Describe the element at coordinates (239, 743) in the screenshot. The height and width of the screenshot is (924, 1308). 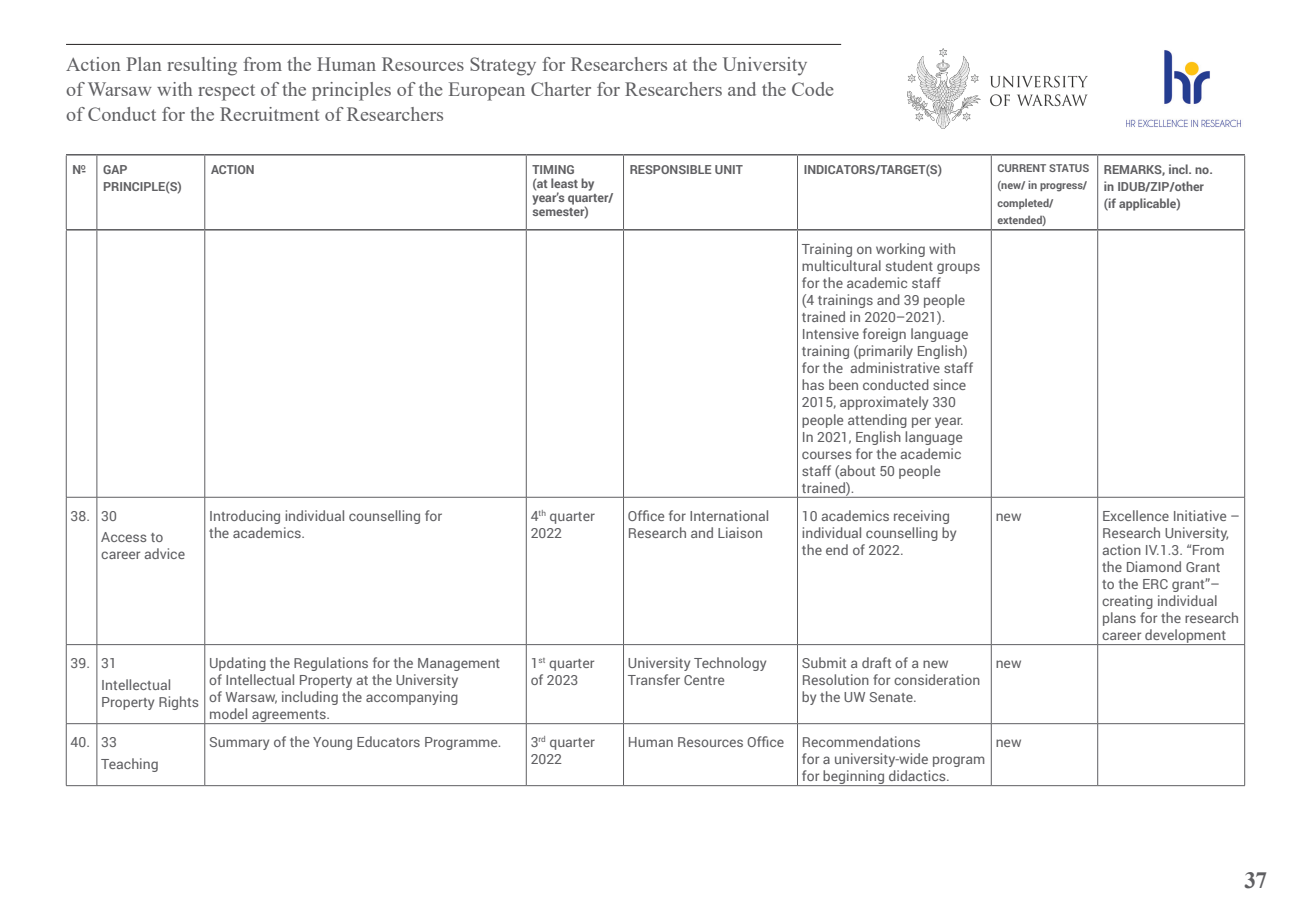
I see `Summary` at that location.
